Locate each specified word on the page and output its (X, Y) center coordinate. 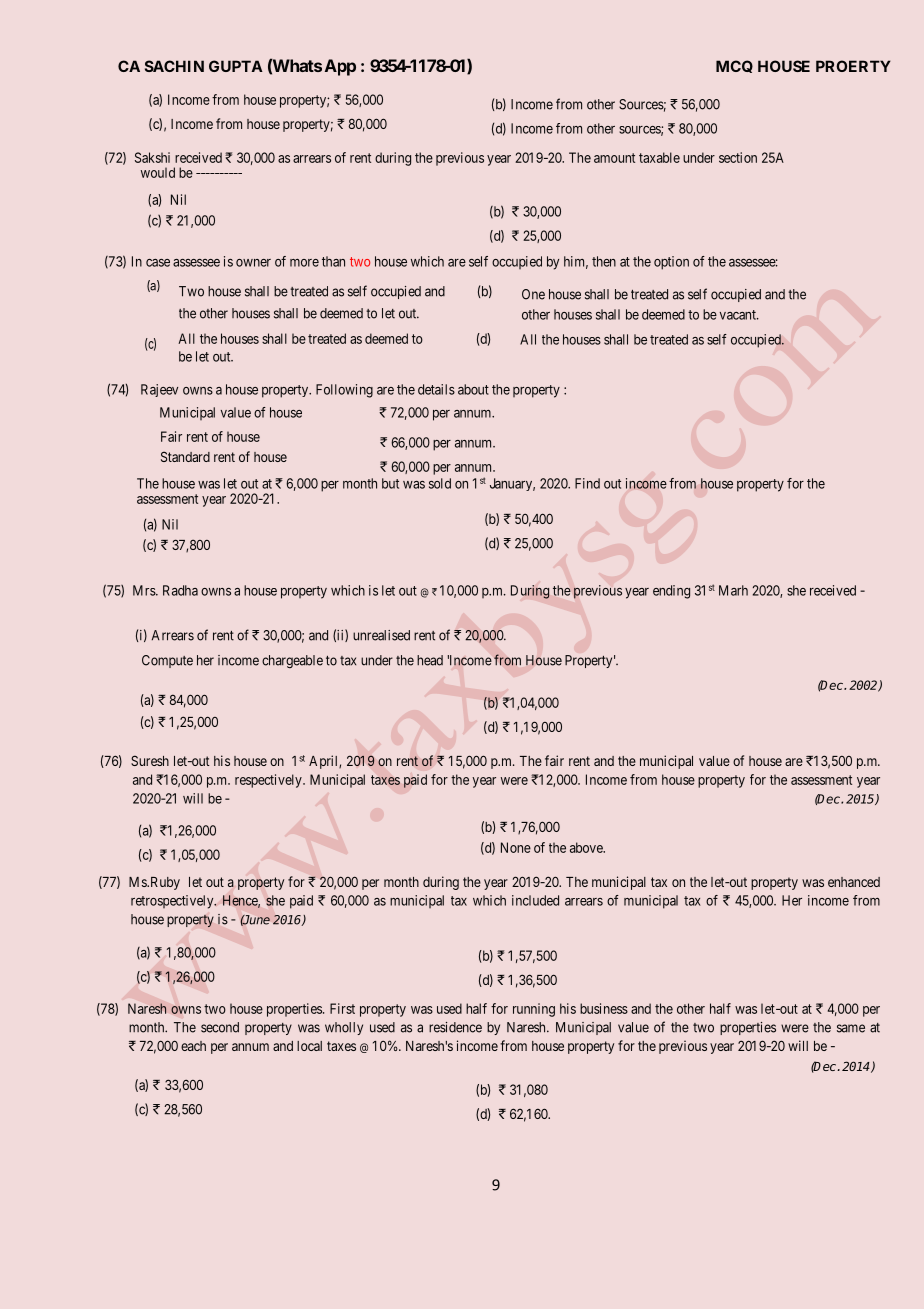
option (671, 263)
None (516, 847)
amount (614, 158)
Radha (180, 590)
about (473, 389)
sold (440, 483)
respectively (269, 781)
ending (671, 592)
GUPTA (236, 66)
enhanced (854, 882)
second (220, 1027)
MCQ (734, 66)
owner (253, 263)
